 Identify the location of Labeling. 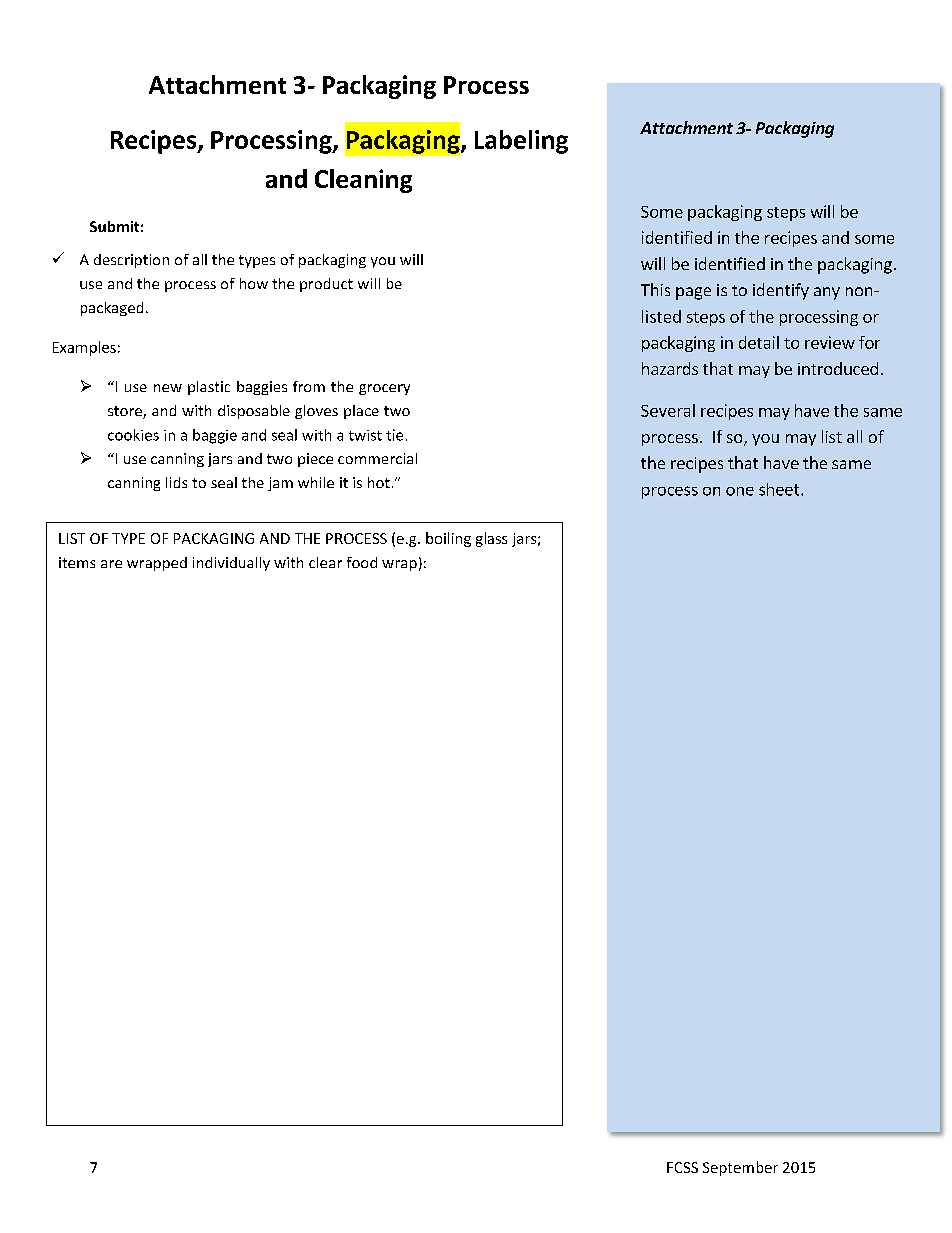
(521, 142).
